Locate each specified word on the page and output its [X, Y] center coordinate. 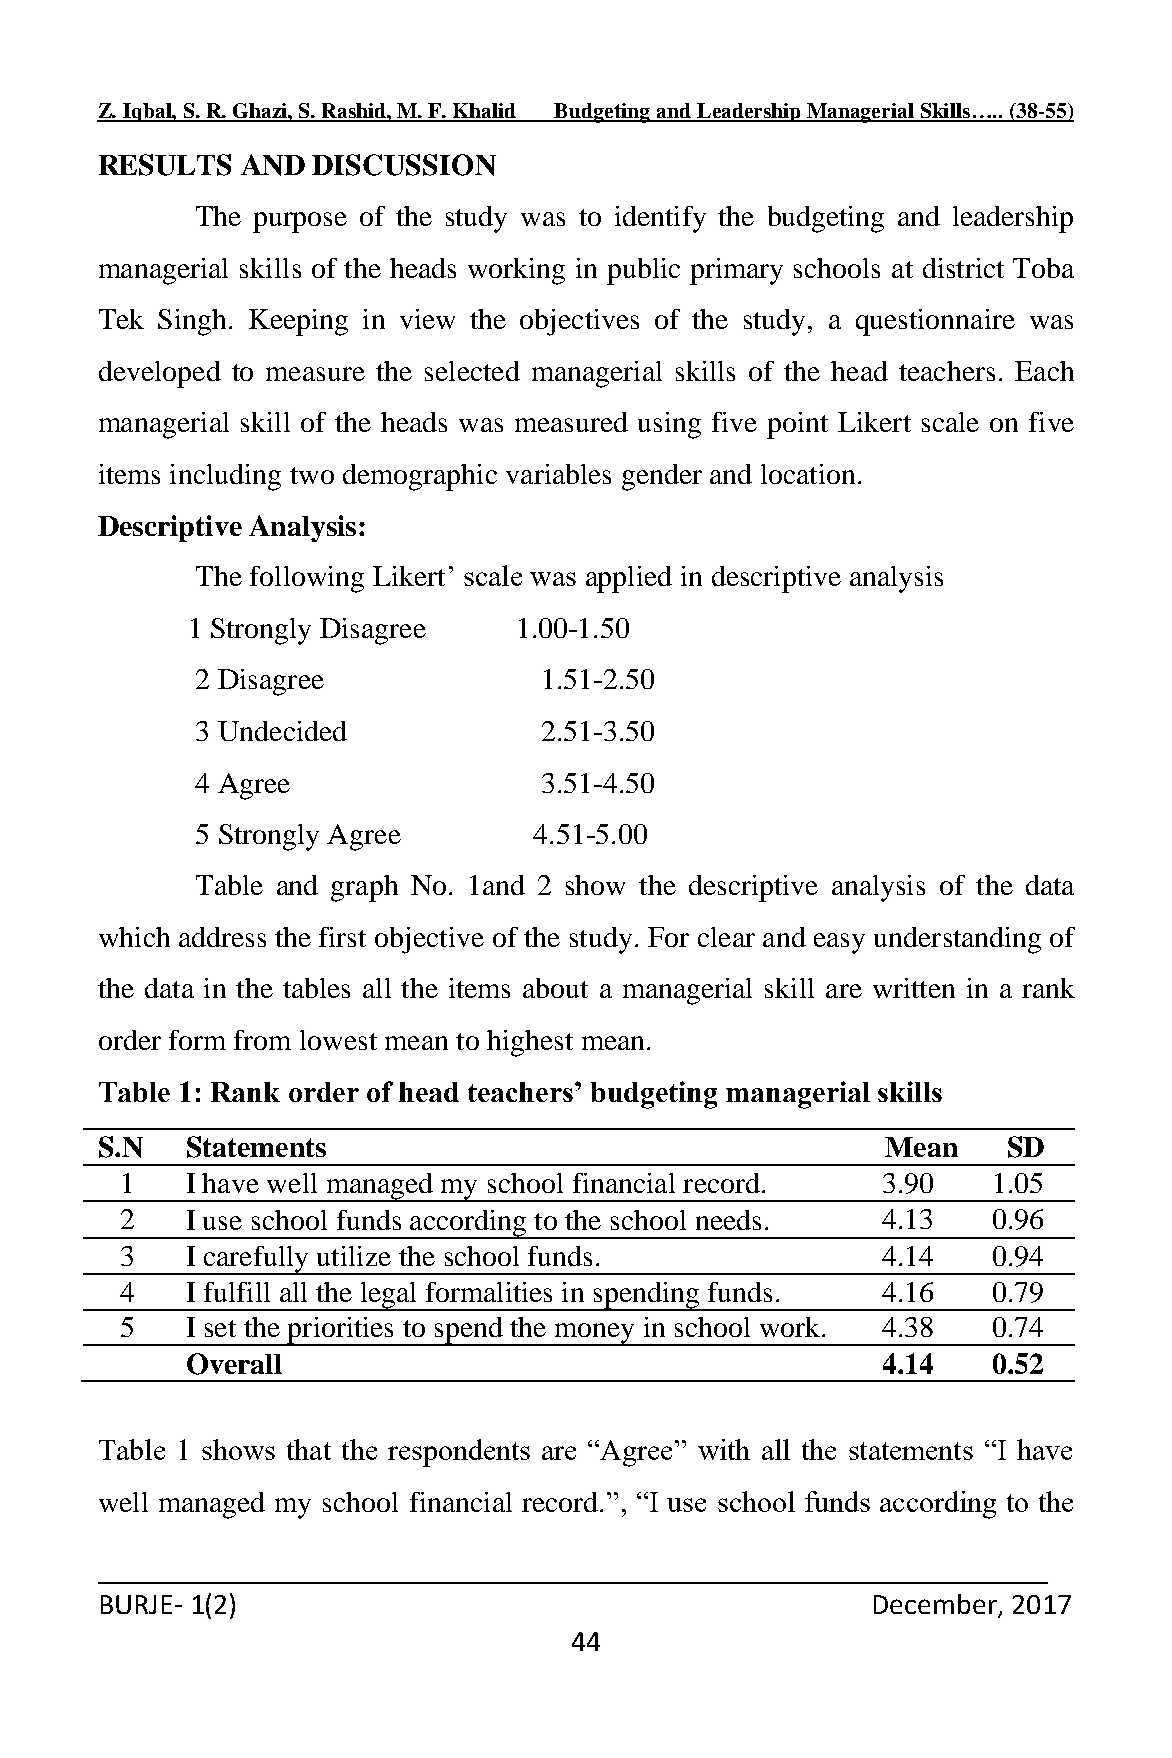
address [222, 937]
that [309, 1449]
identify [660, 219]
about [555, 988]
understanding [957, 940]
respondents [459, 1453]
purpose [300, 222]
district [963, 268]
